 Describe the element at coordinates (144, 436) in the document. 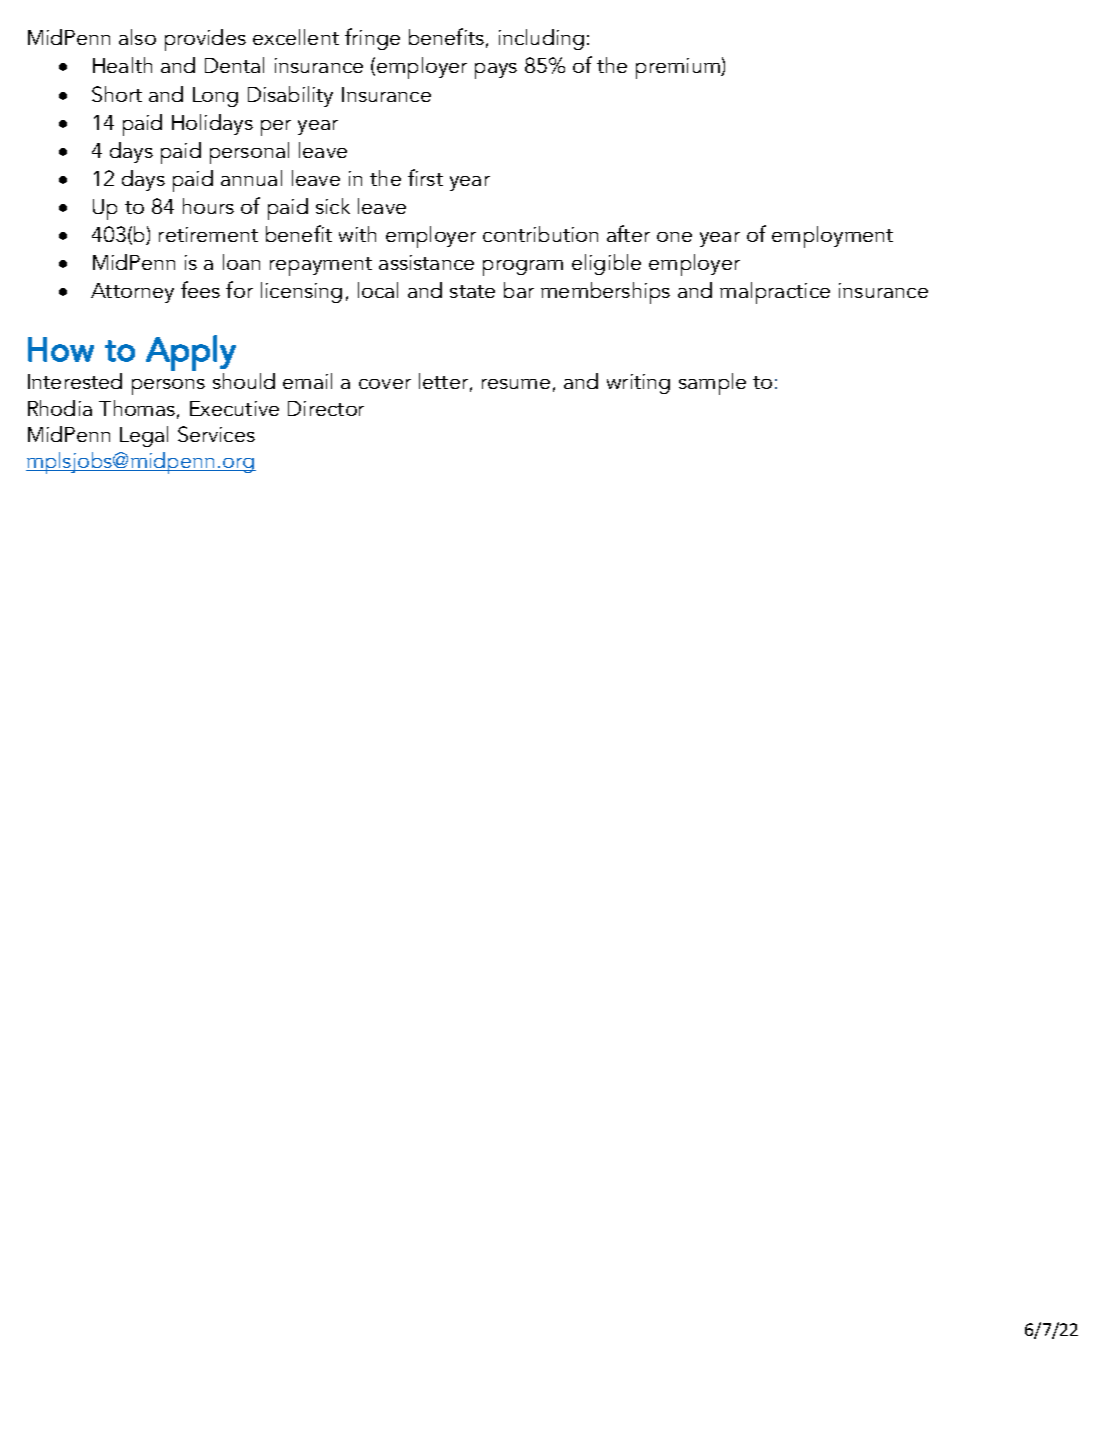

I see `Legal` at that location.
